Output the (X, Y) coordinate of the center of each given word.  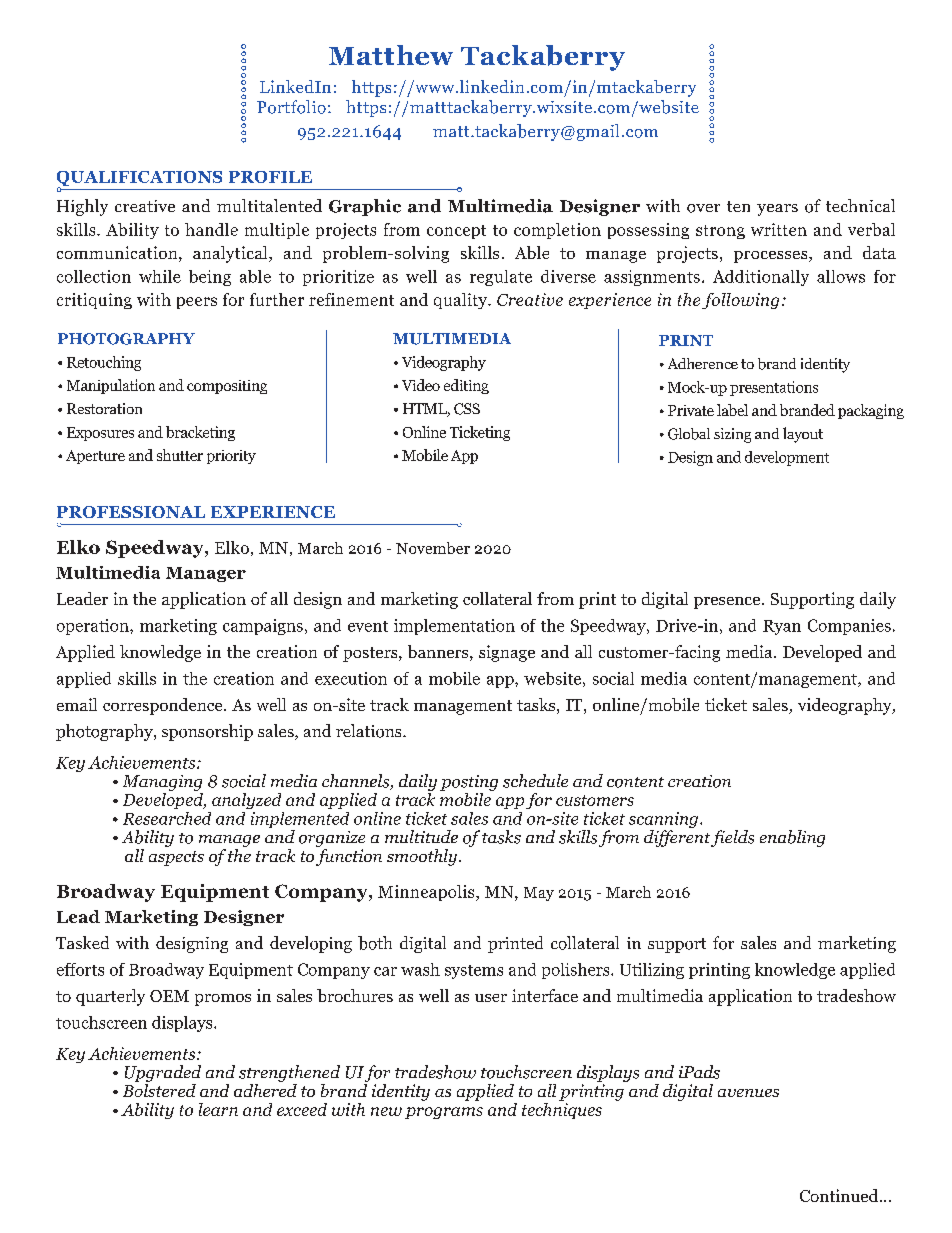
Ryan (782, 627)
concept (456, 232)
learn (218, 1109)
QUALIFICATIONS (139, 180)
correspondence (164, 706)
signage (507, 653)
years (777, 210)
